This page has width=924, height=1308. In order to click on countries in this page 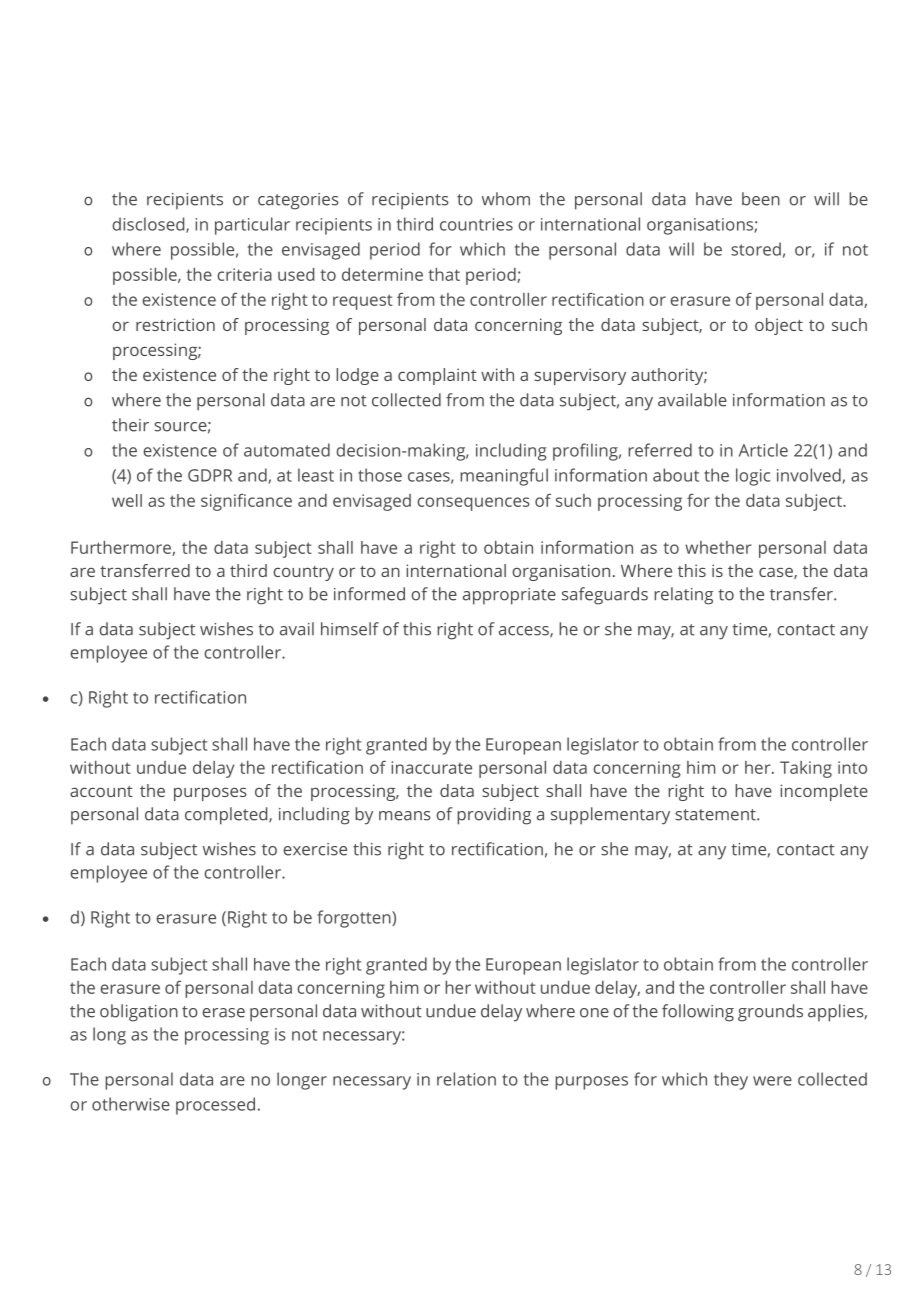, I will do `click(476, 224)`.
